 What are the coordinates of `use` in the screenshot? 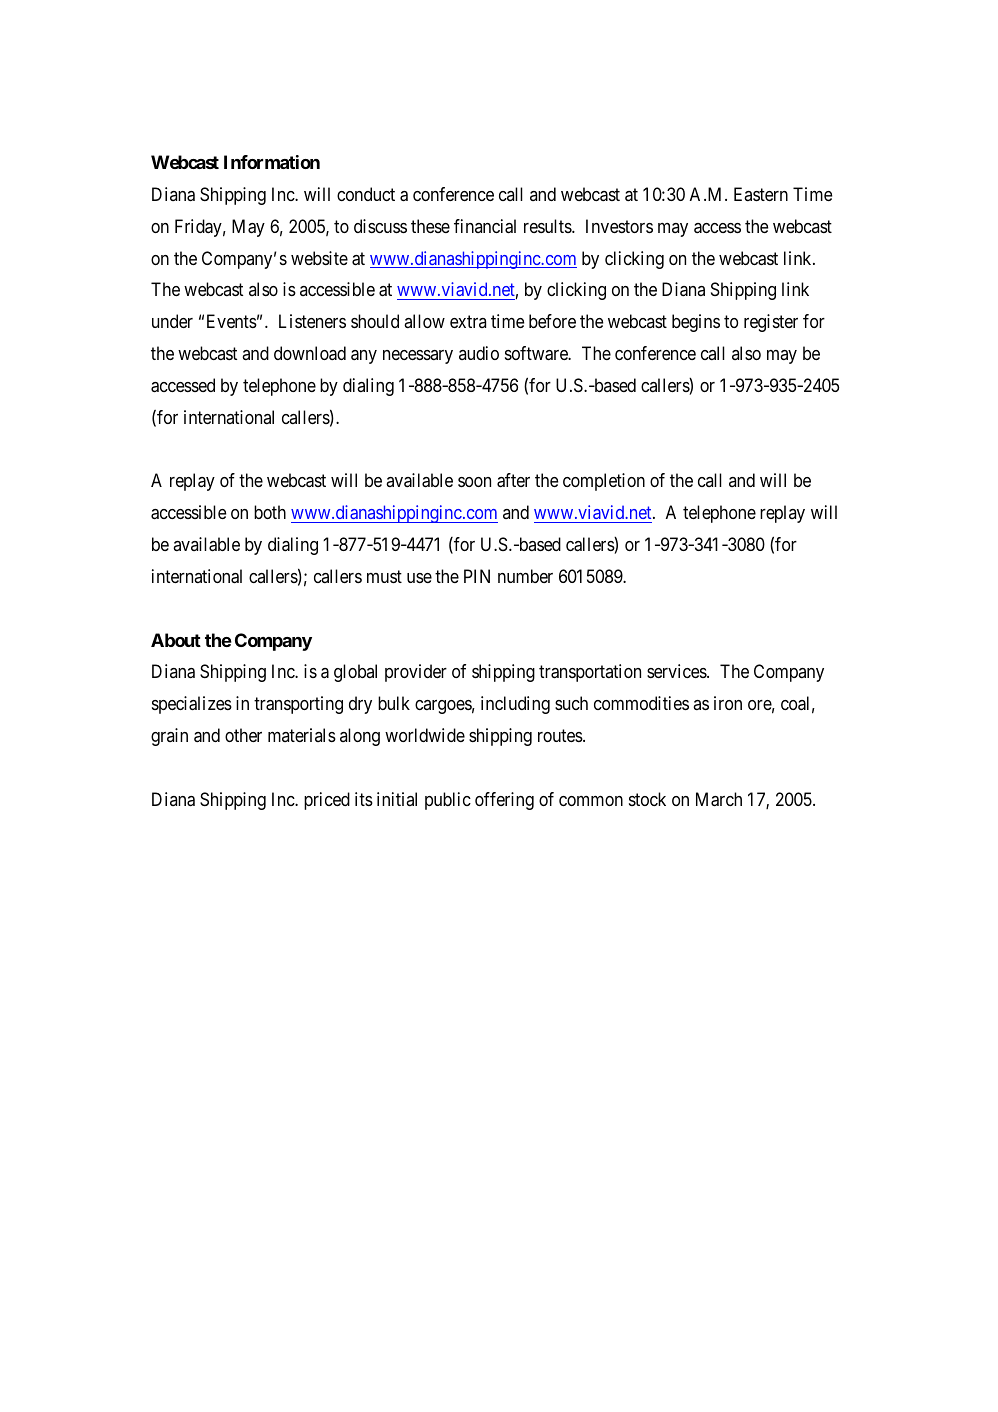 It's located at (419, 578).
